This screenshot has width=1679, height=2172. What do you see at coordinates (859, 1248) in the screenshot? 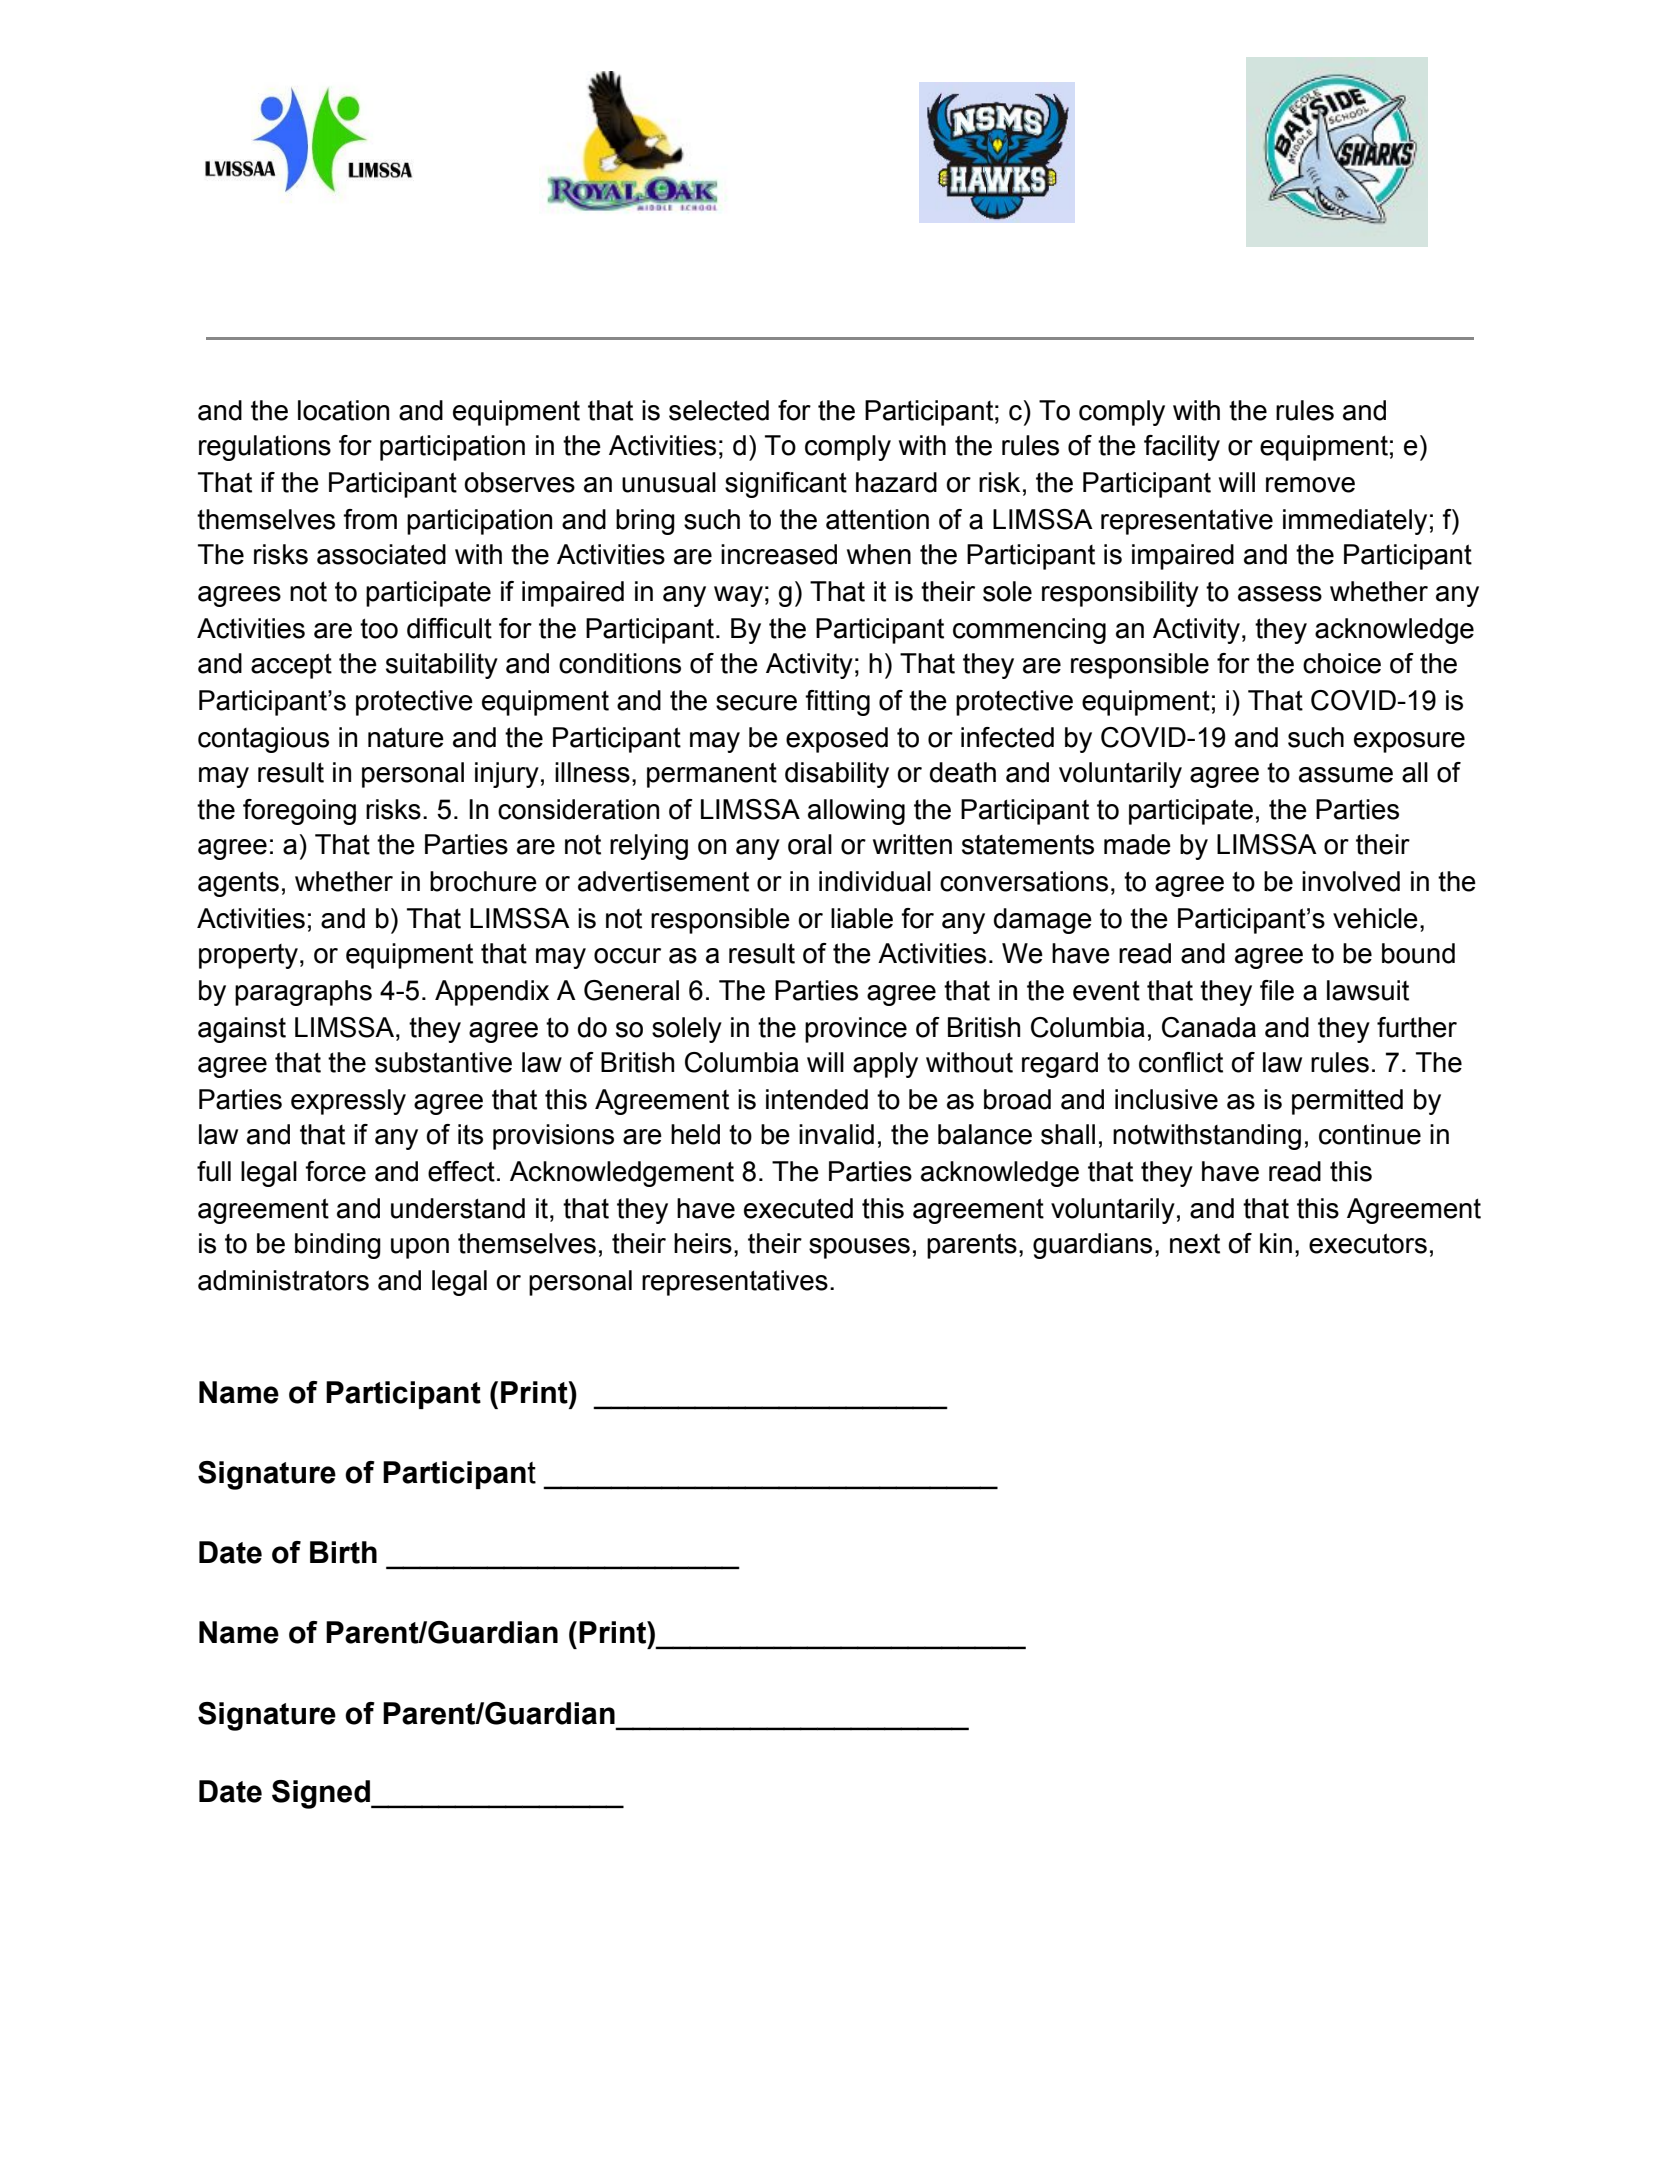
I see `spouses` at bounding box center [859, 1248].
